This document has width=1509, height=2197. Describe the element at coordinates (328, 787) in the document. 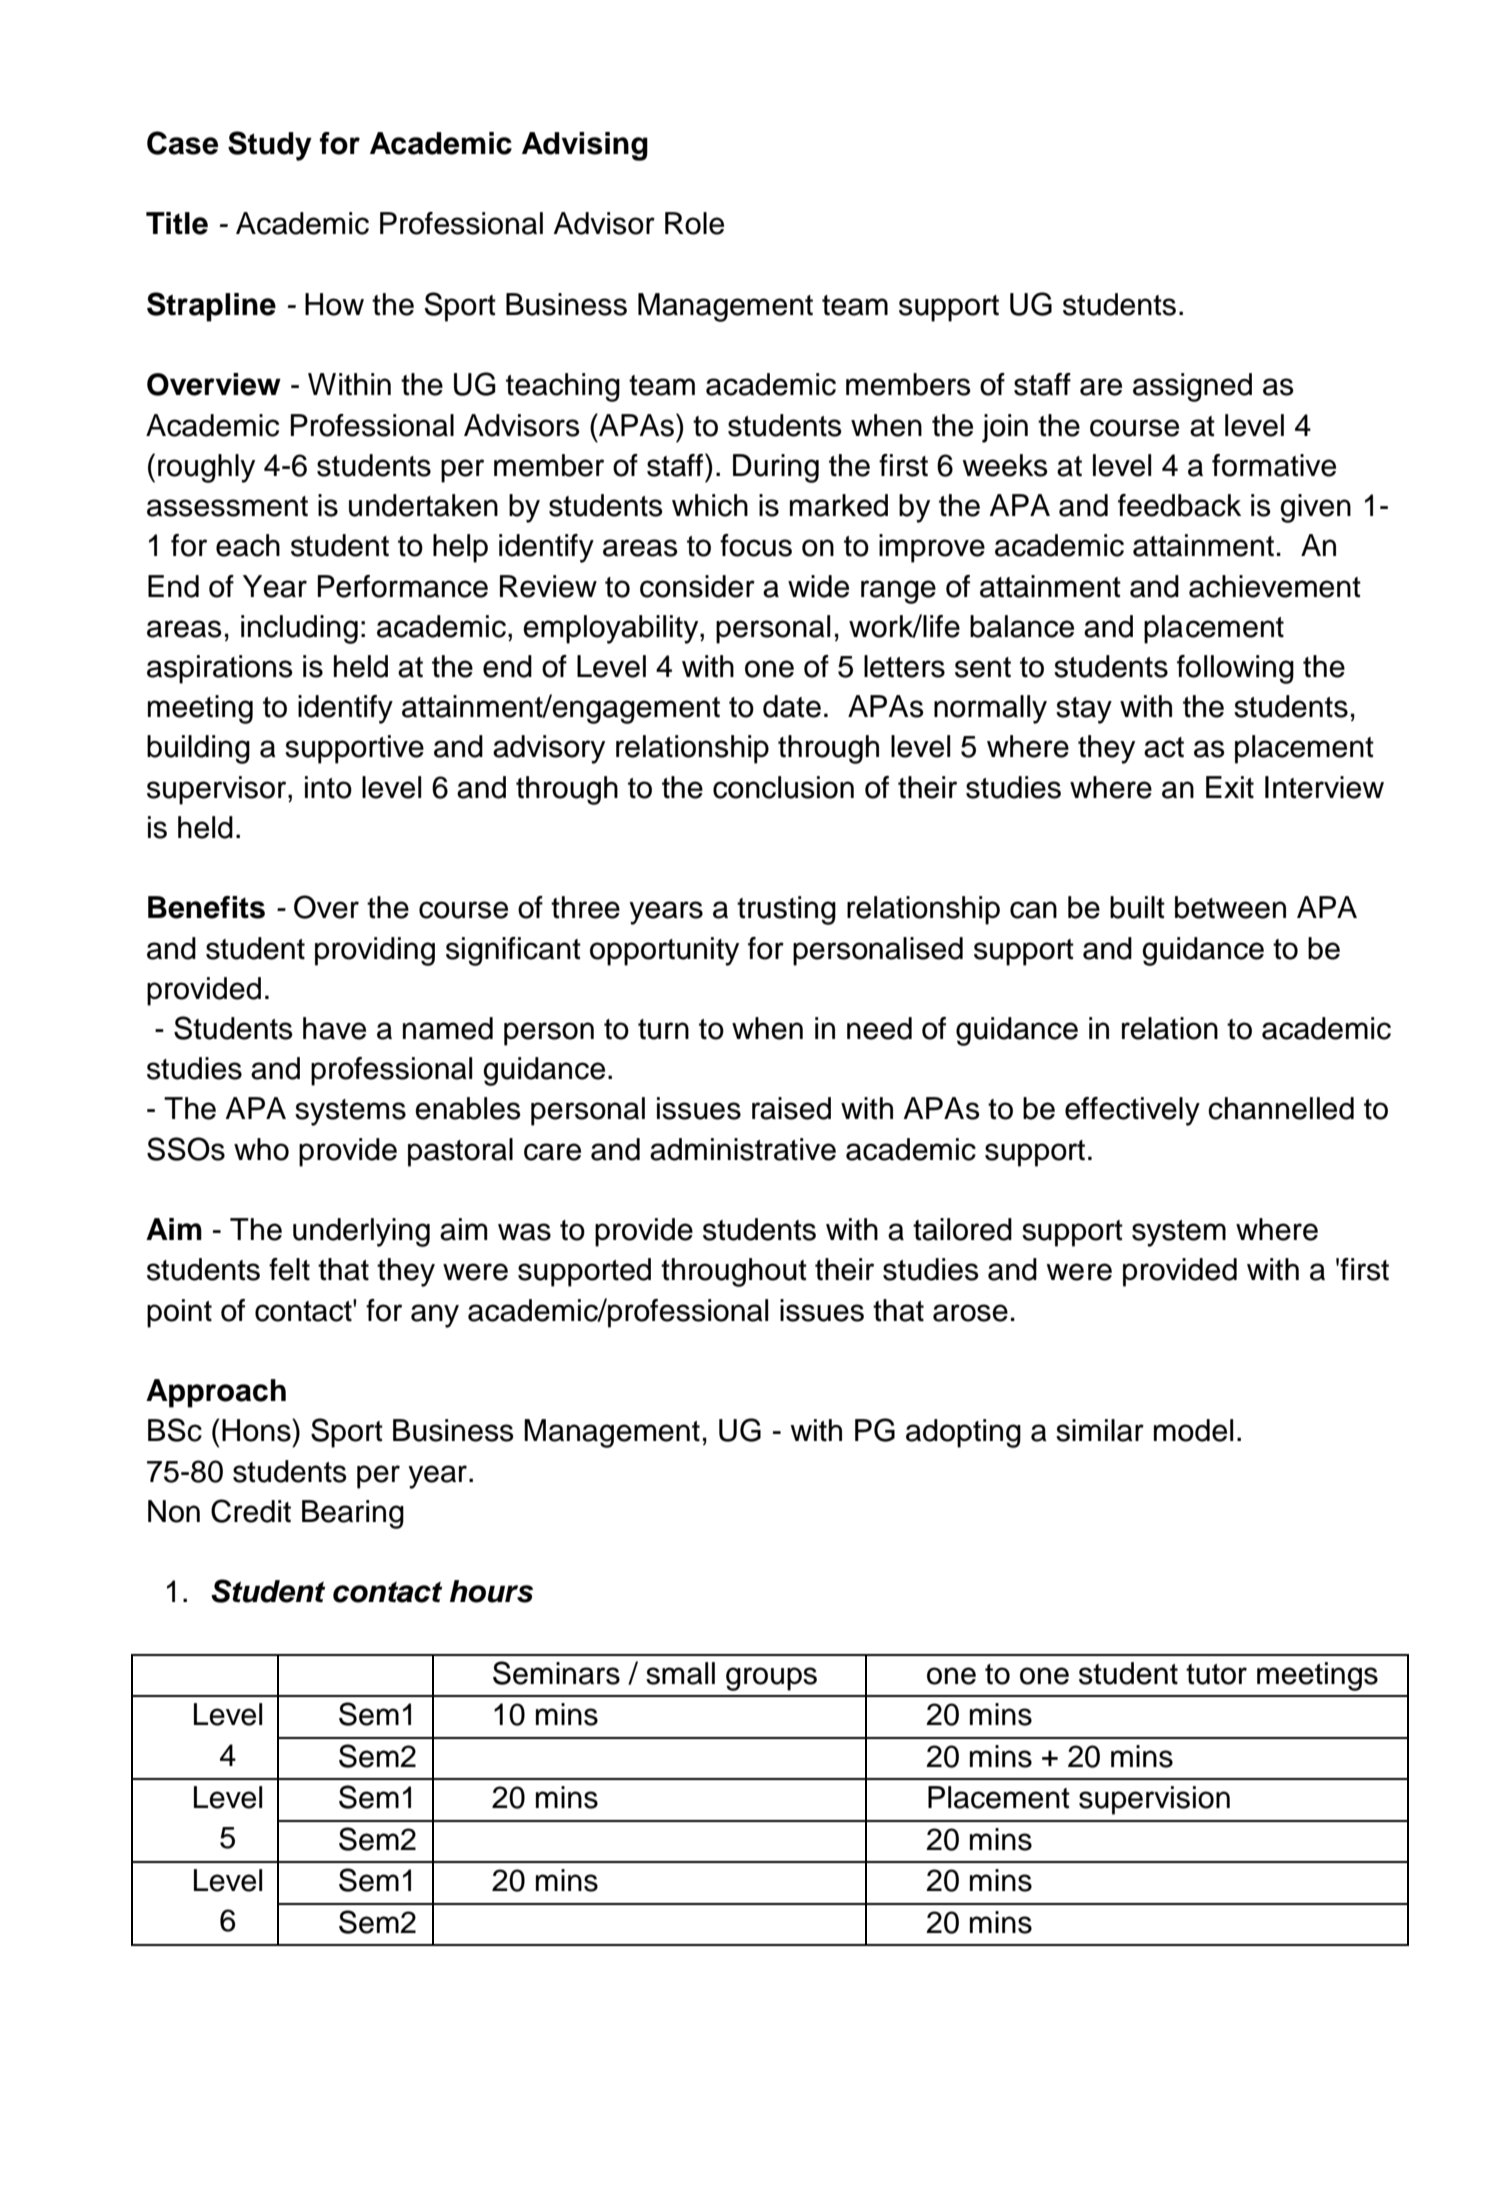

I see `into` at that location.
